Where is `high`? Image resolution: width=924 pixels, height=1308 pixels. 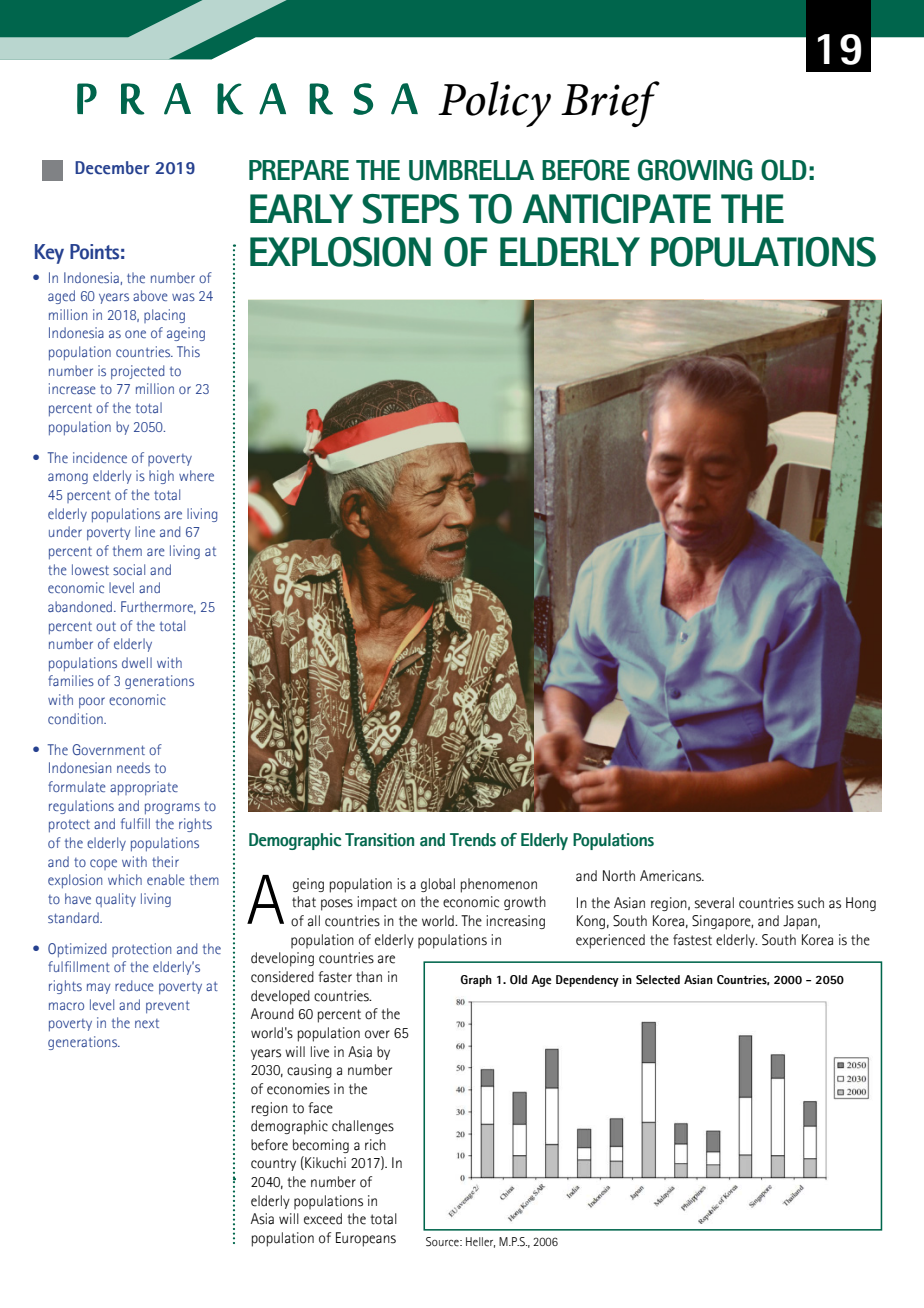
high is located at coordinates (161, 477).
